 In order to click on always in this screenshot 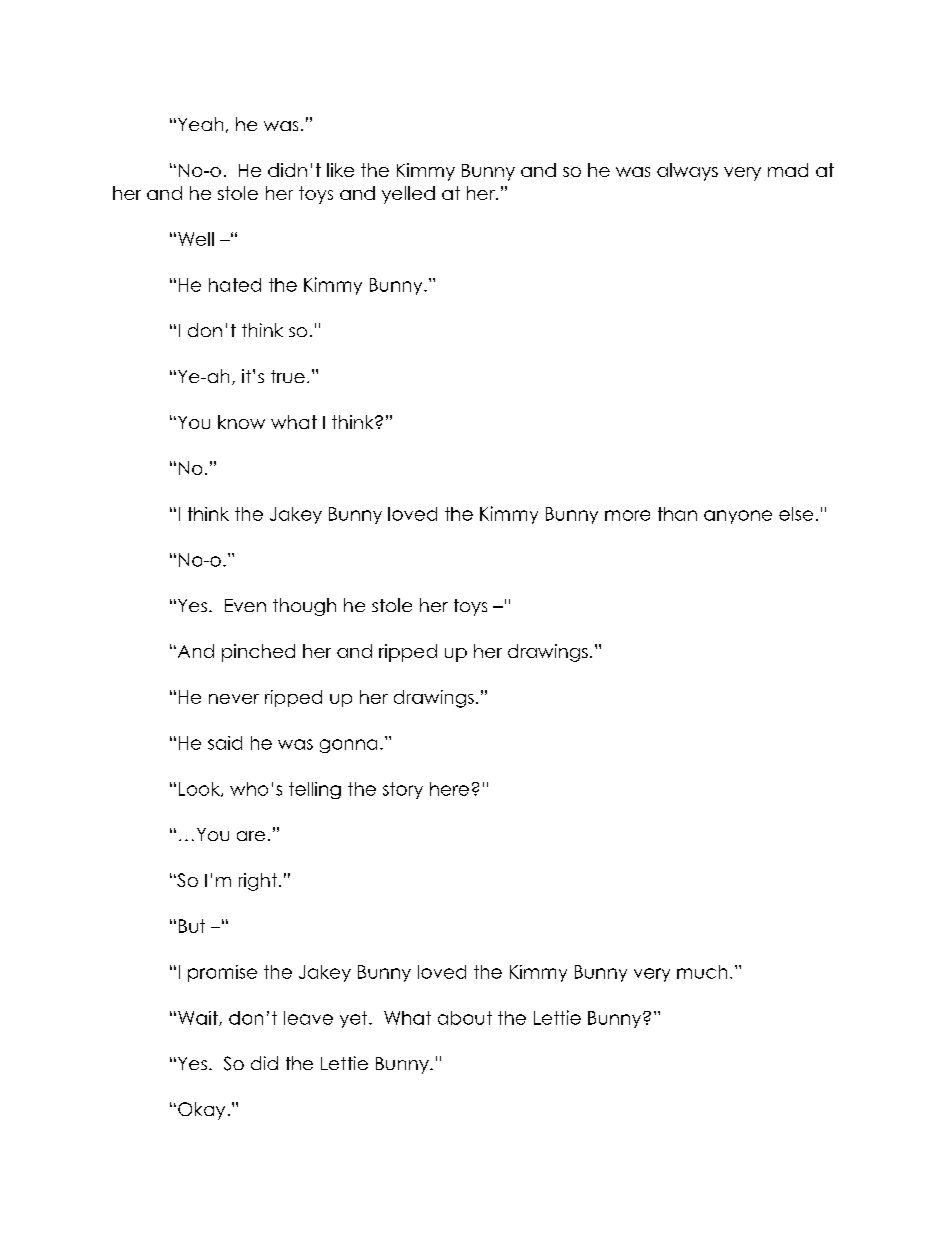, I will do `click(687, 172)`.
